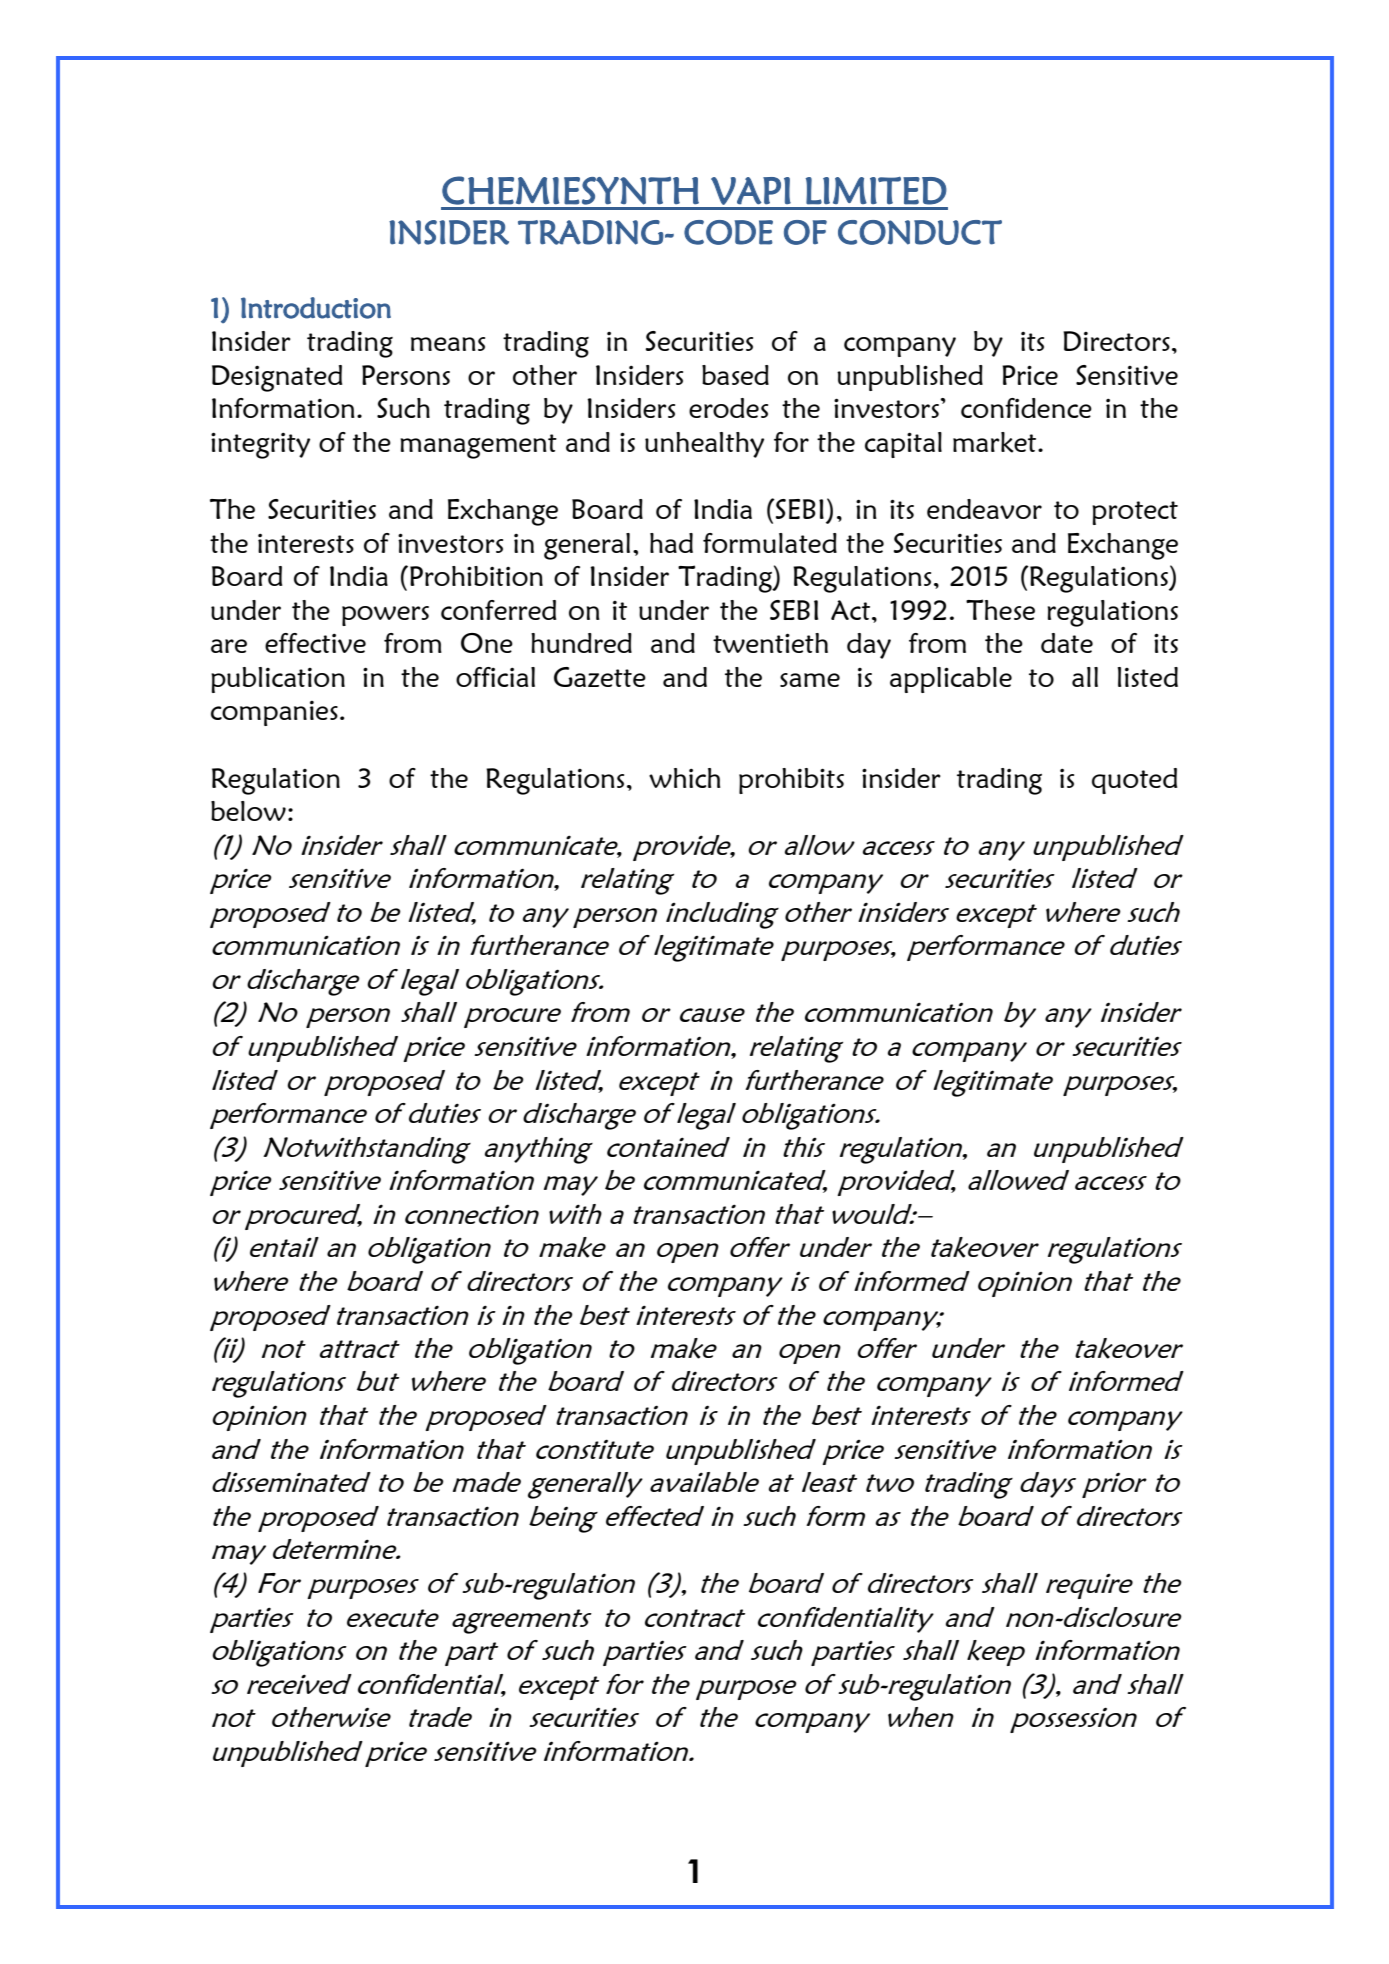 The width and height of the page is (1389, 1964). I want to click on which, so click(685, 778).
